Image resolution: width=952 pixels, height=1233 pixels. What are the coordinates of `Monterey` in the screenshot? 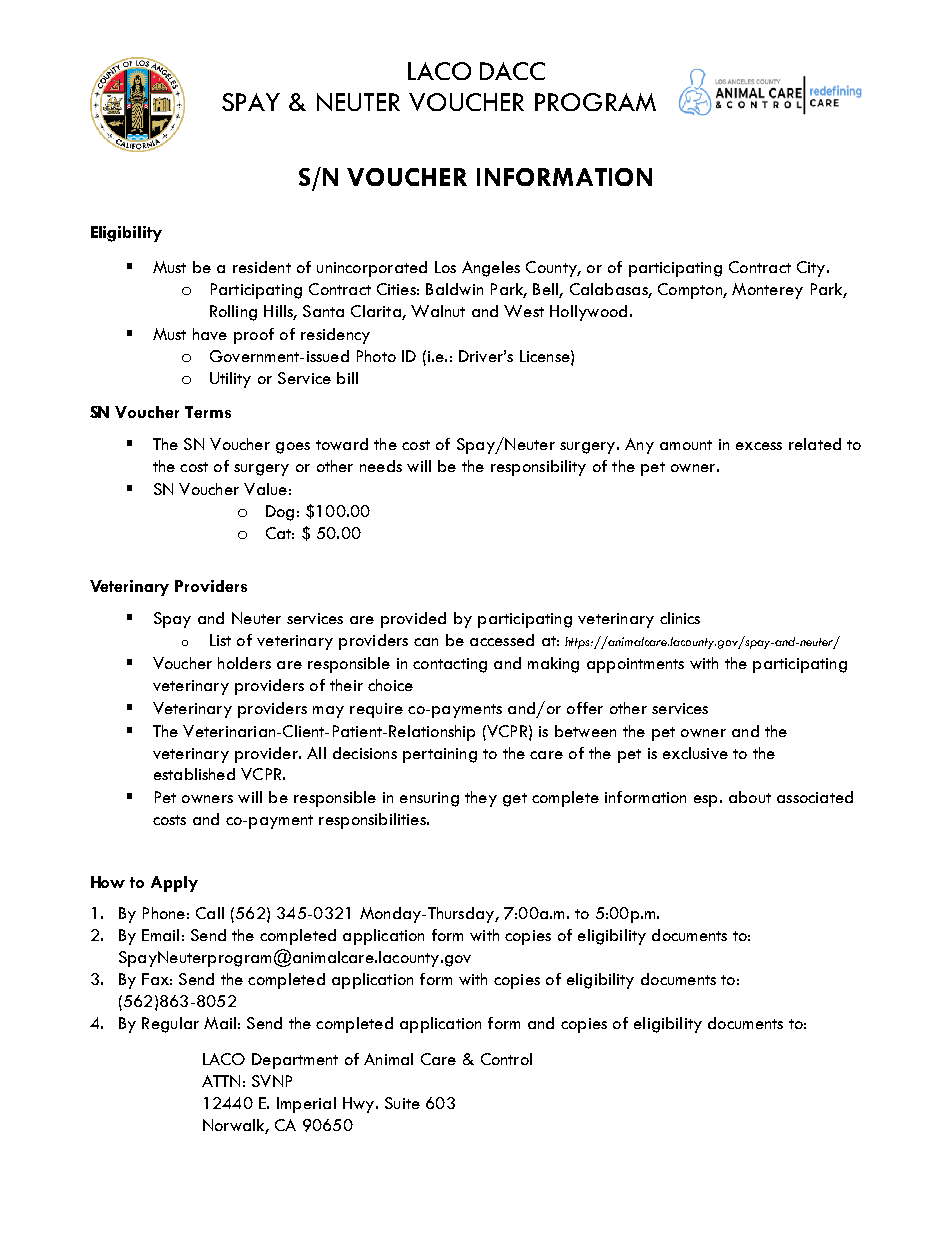 It's located at (767, 291).
